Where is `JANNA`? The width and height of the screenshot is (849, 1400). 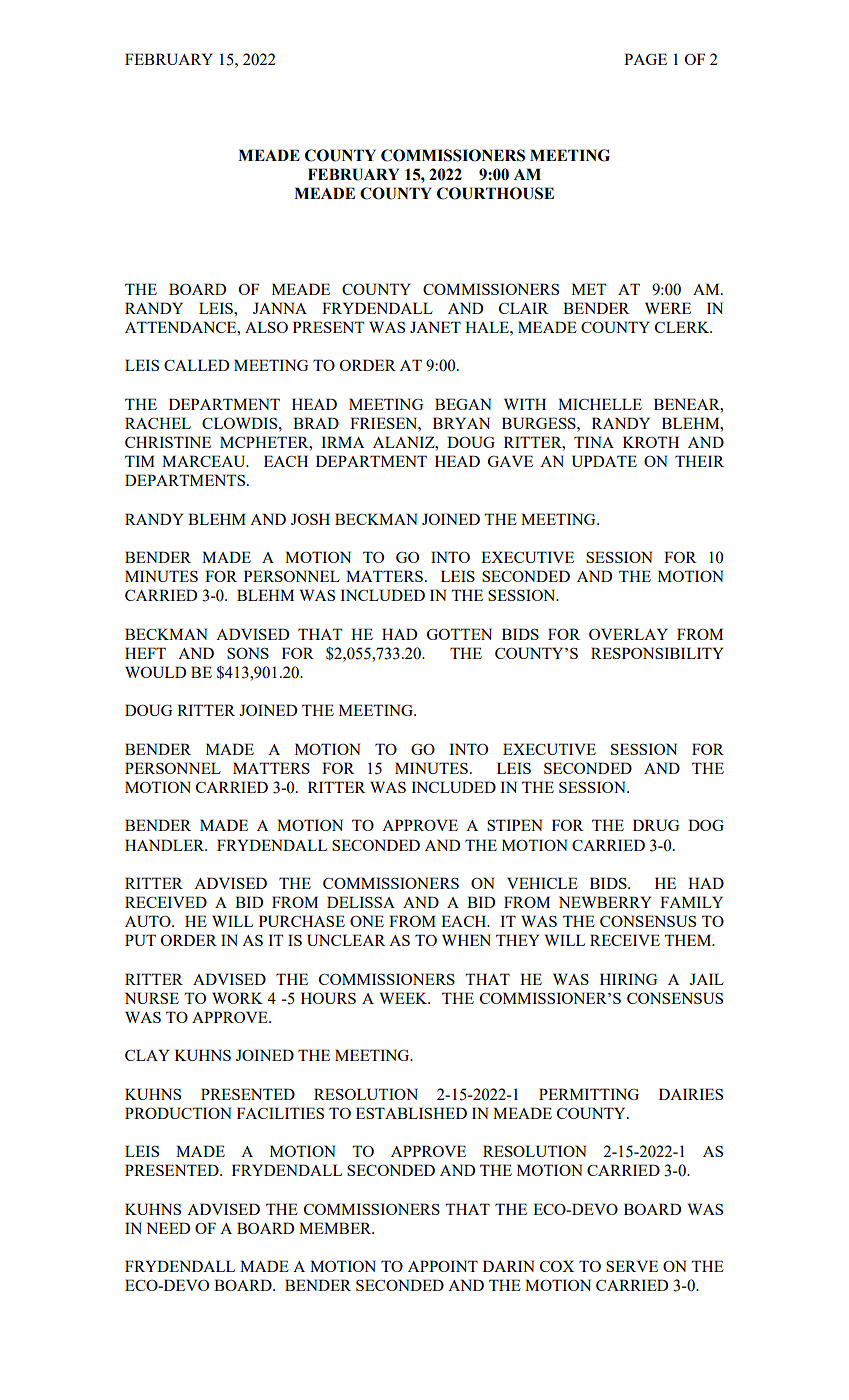
JANNA is located at coordinates (280, 308).
